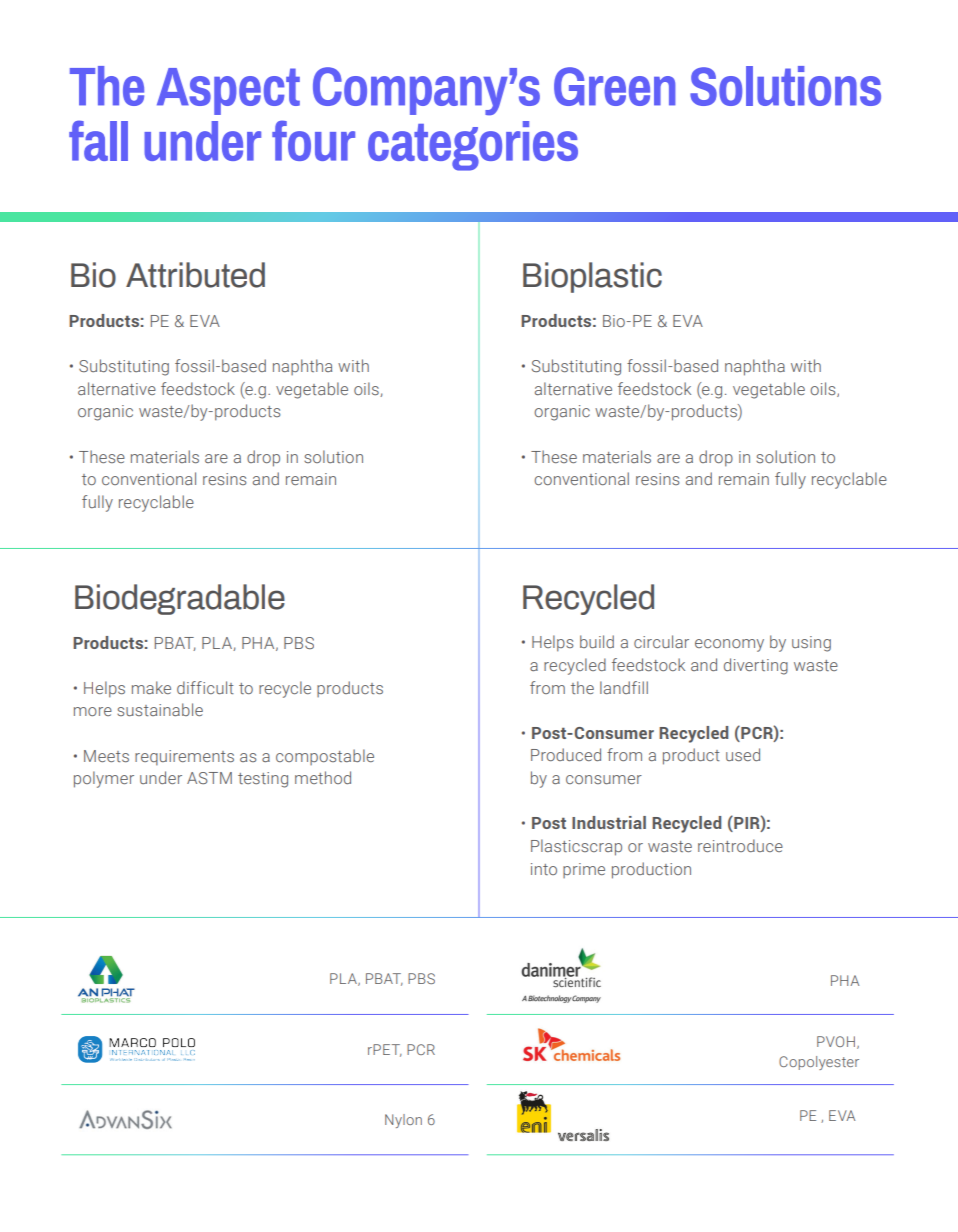 This screenshot has width=958, height=1232. Describe the element at coordinates (180, 599) in the screenshot. I see `Biodegradable` at that location.
